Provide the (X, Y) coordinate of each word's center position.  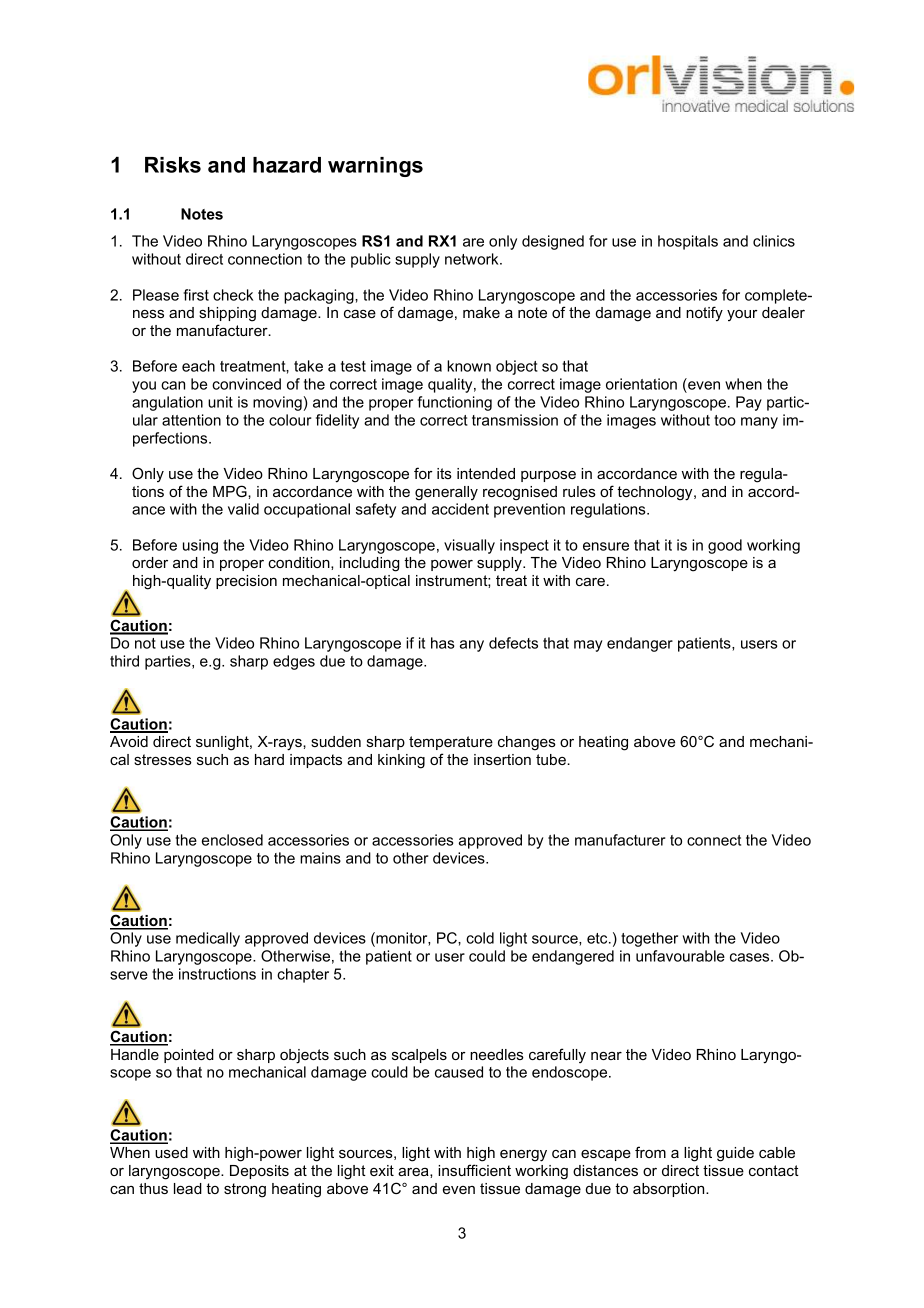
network (473, 259)
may (588, 646)
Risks (173, 165)
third (124, 661)
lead (188, 1188)
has (443, 643)
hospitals (688, 242)
